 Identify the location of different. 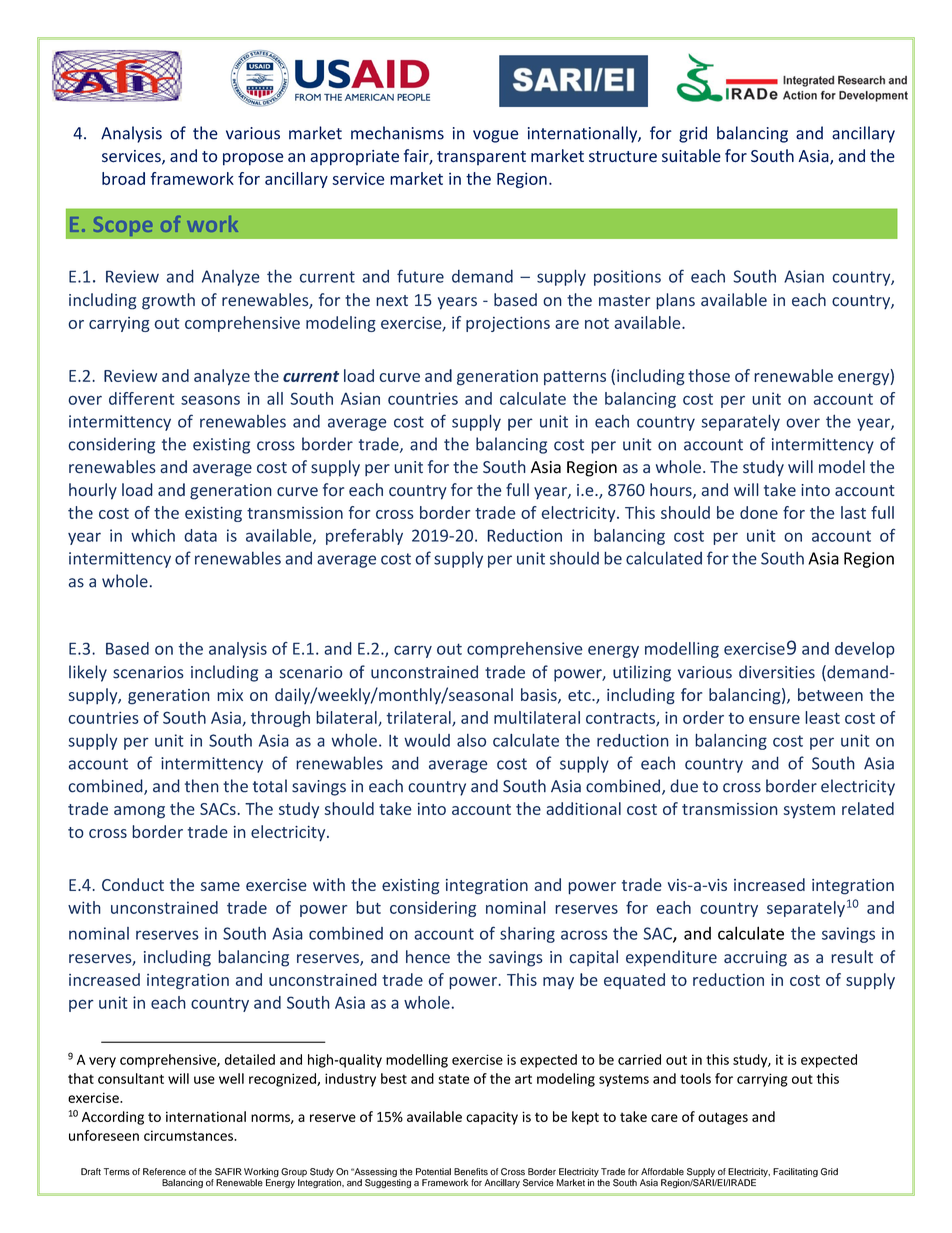
(141, 398).
